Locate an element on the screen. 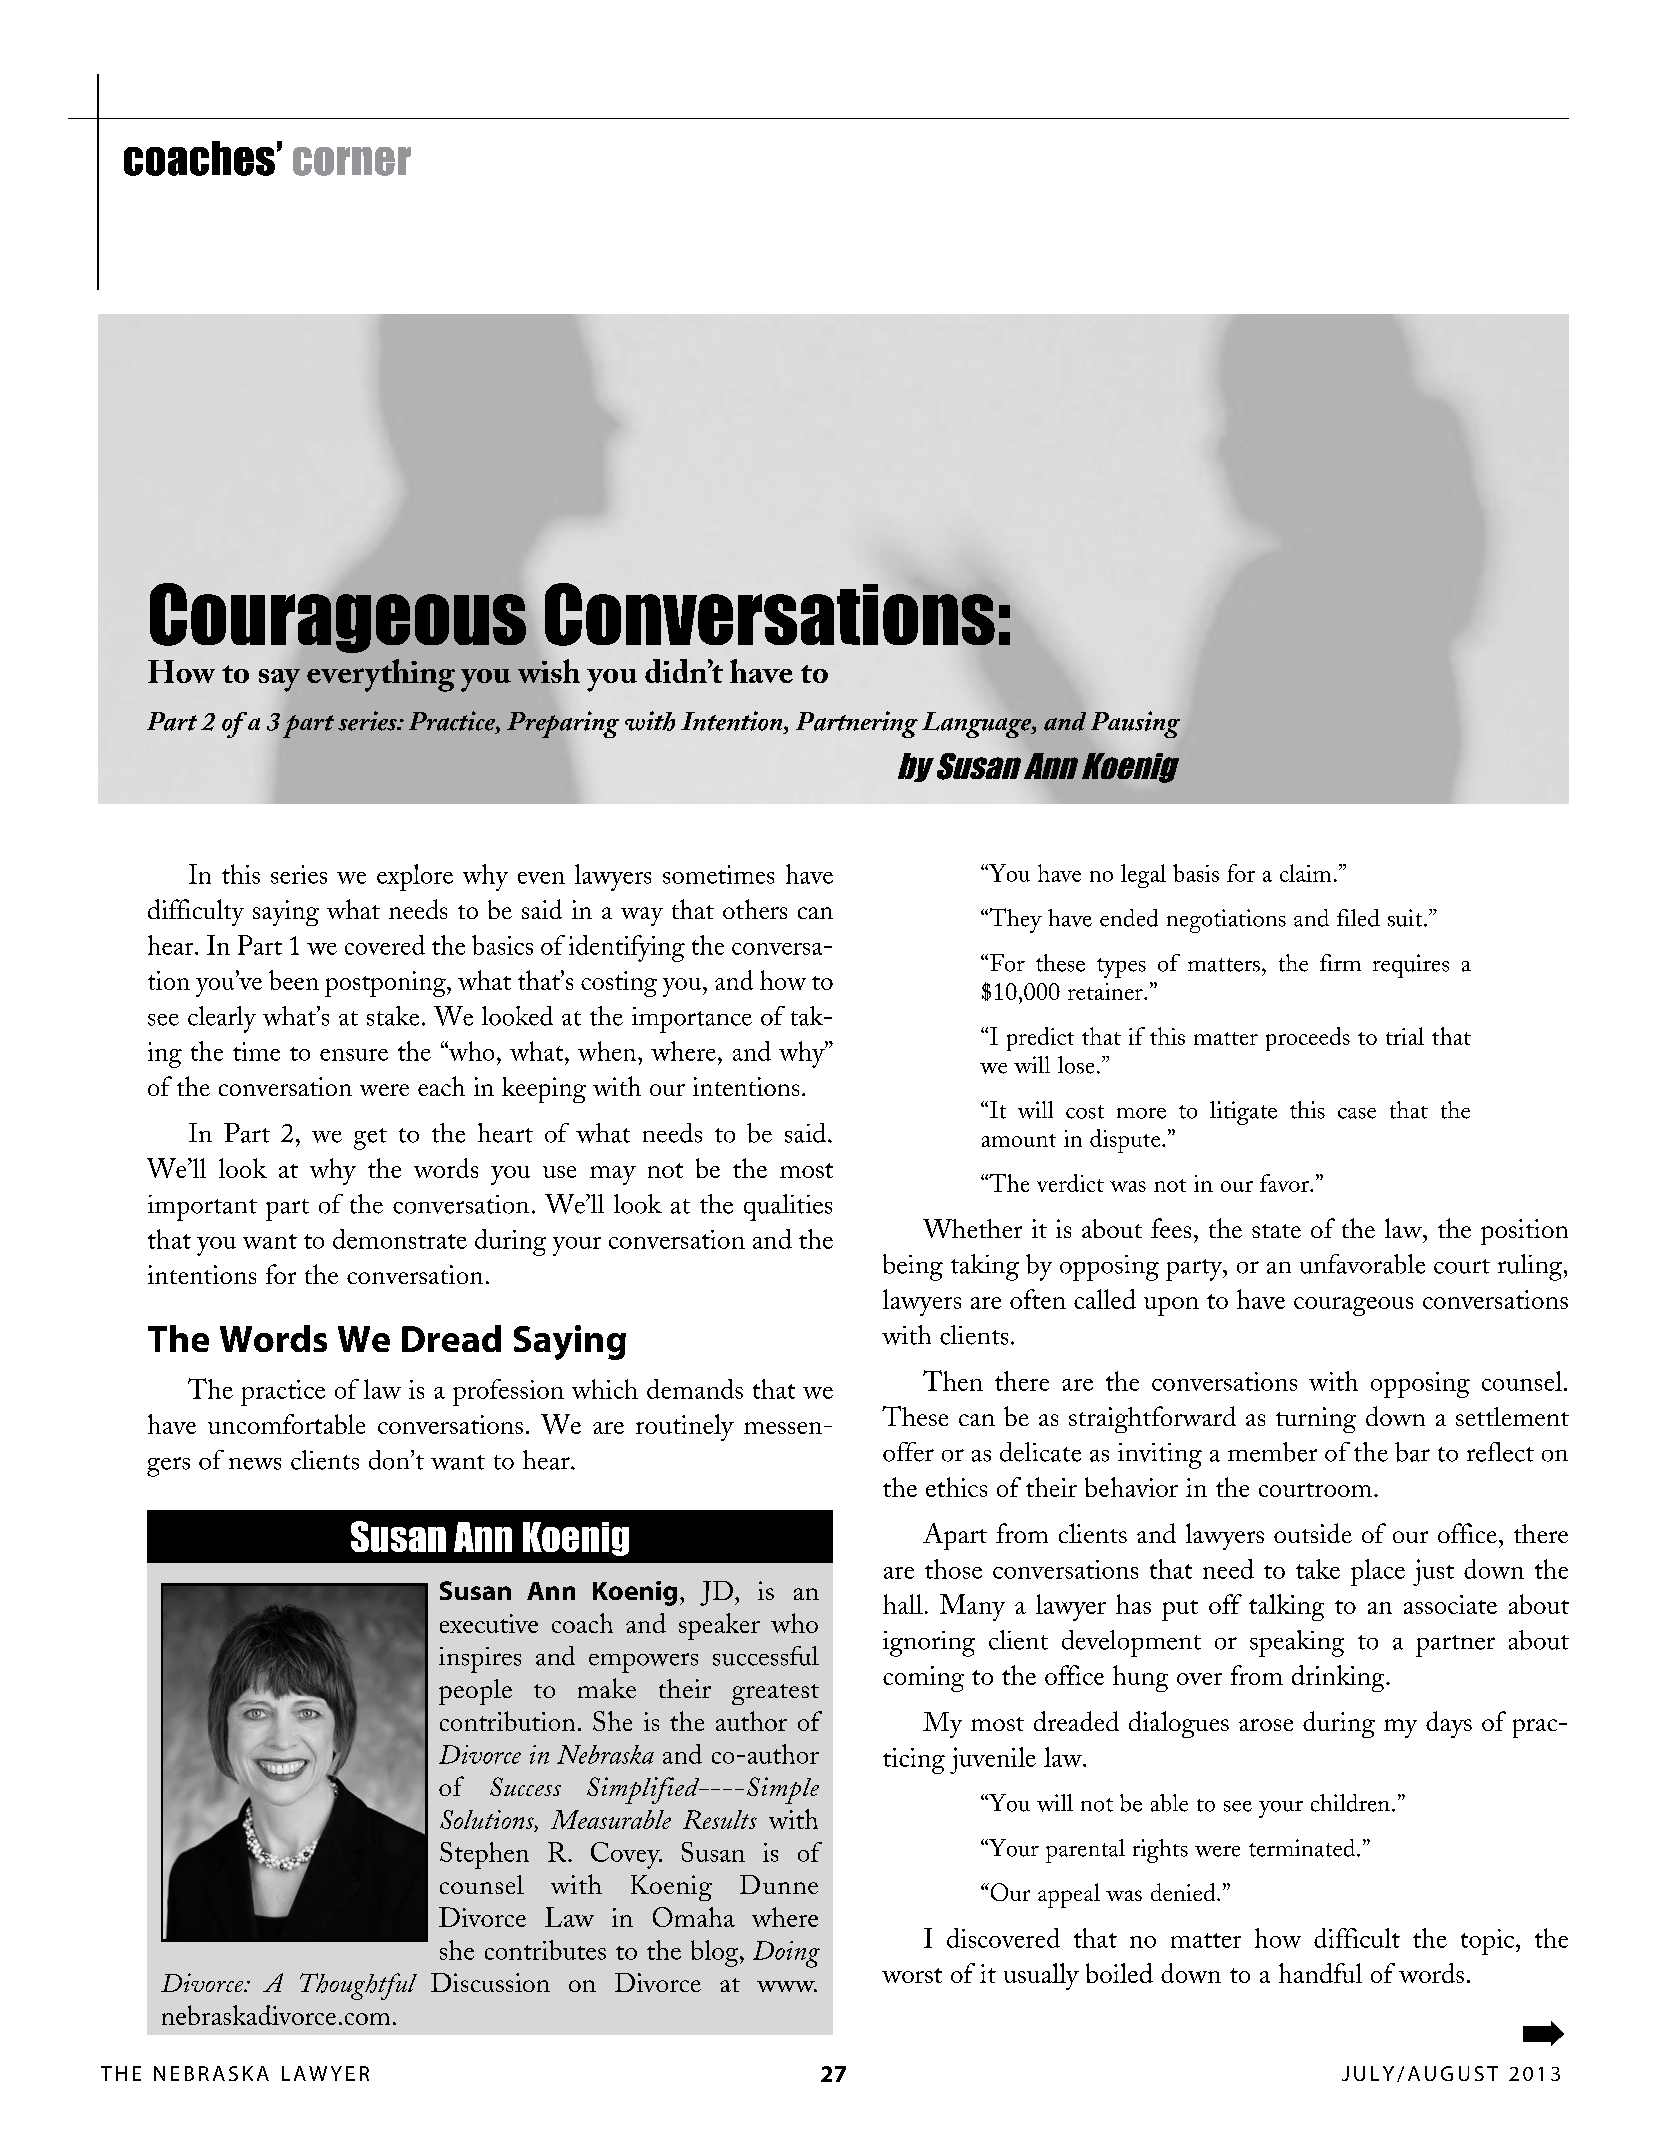  amount is located at coordinates (1019, 1140).
